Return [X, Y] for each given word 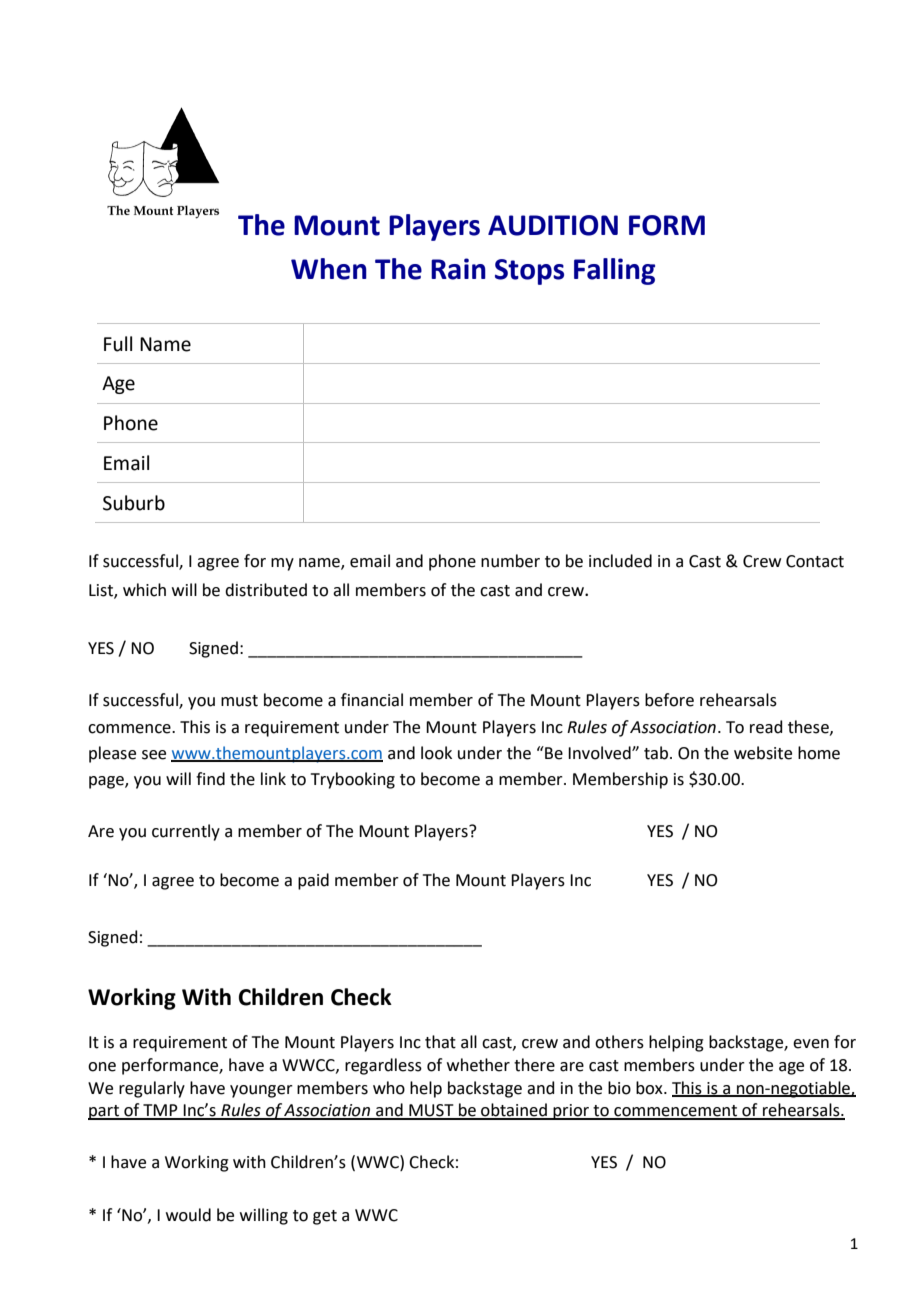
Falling [614, 271]
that [440, 1042]
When [329, 269]
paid [313, 881]
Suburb [134, 503]
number [510, 561]
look [436, 753]
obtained [514, 1111]
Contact [815, 561]
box [650, 1088]
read [766, 727]
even [811, 1044]
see [154, 755]
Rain [458, 269]
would [188, 1215]
